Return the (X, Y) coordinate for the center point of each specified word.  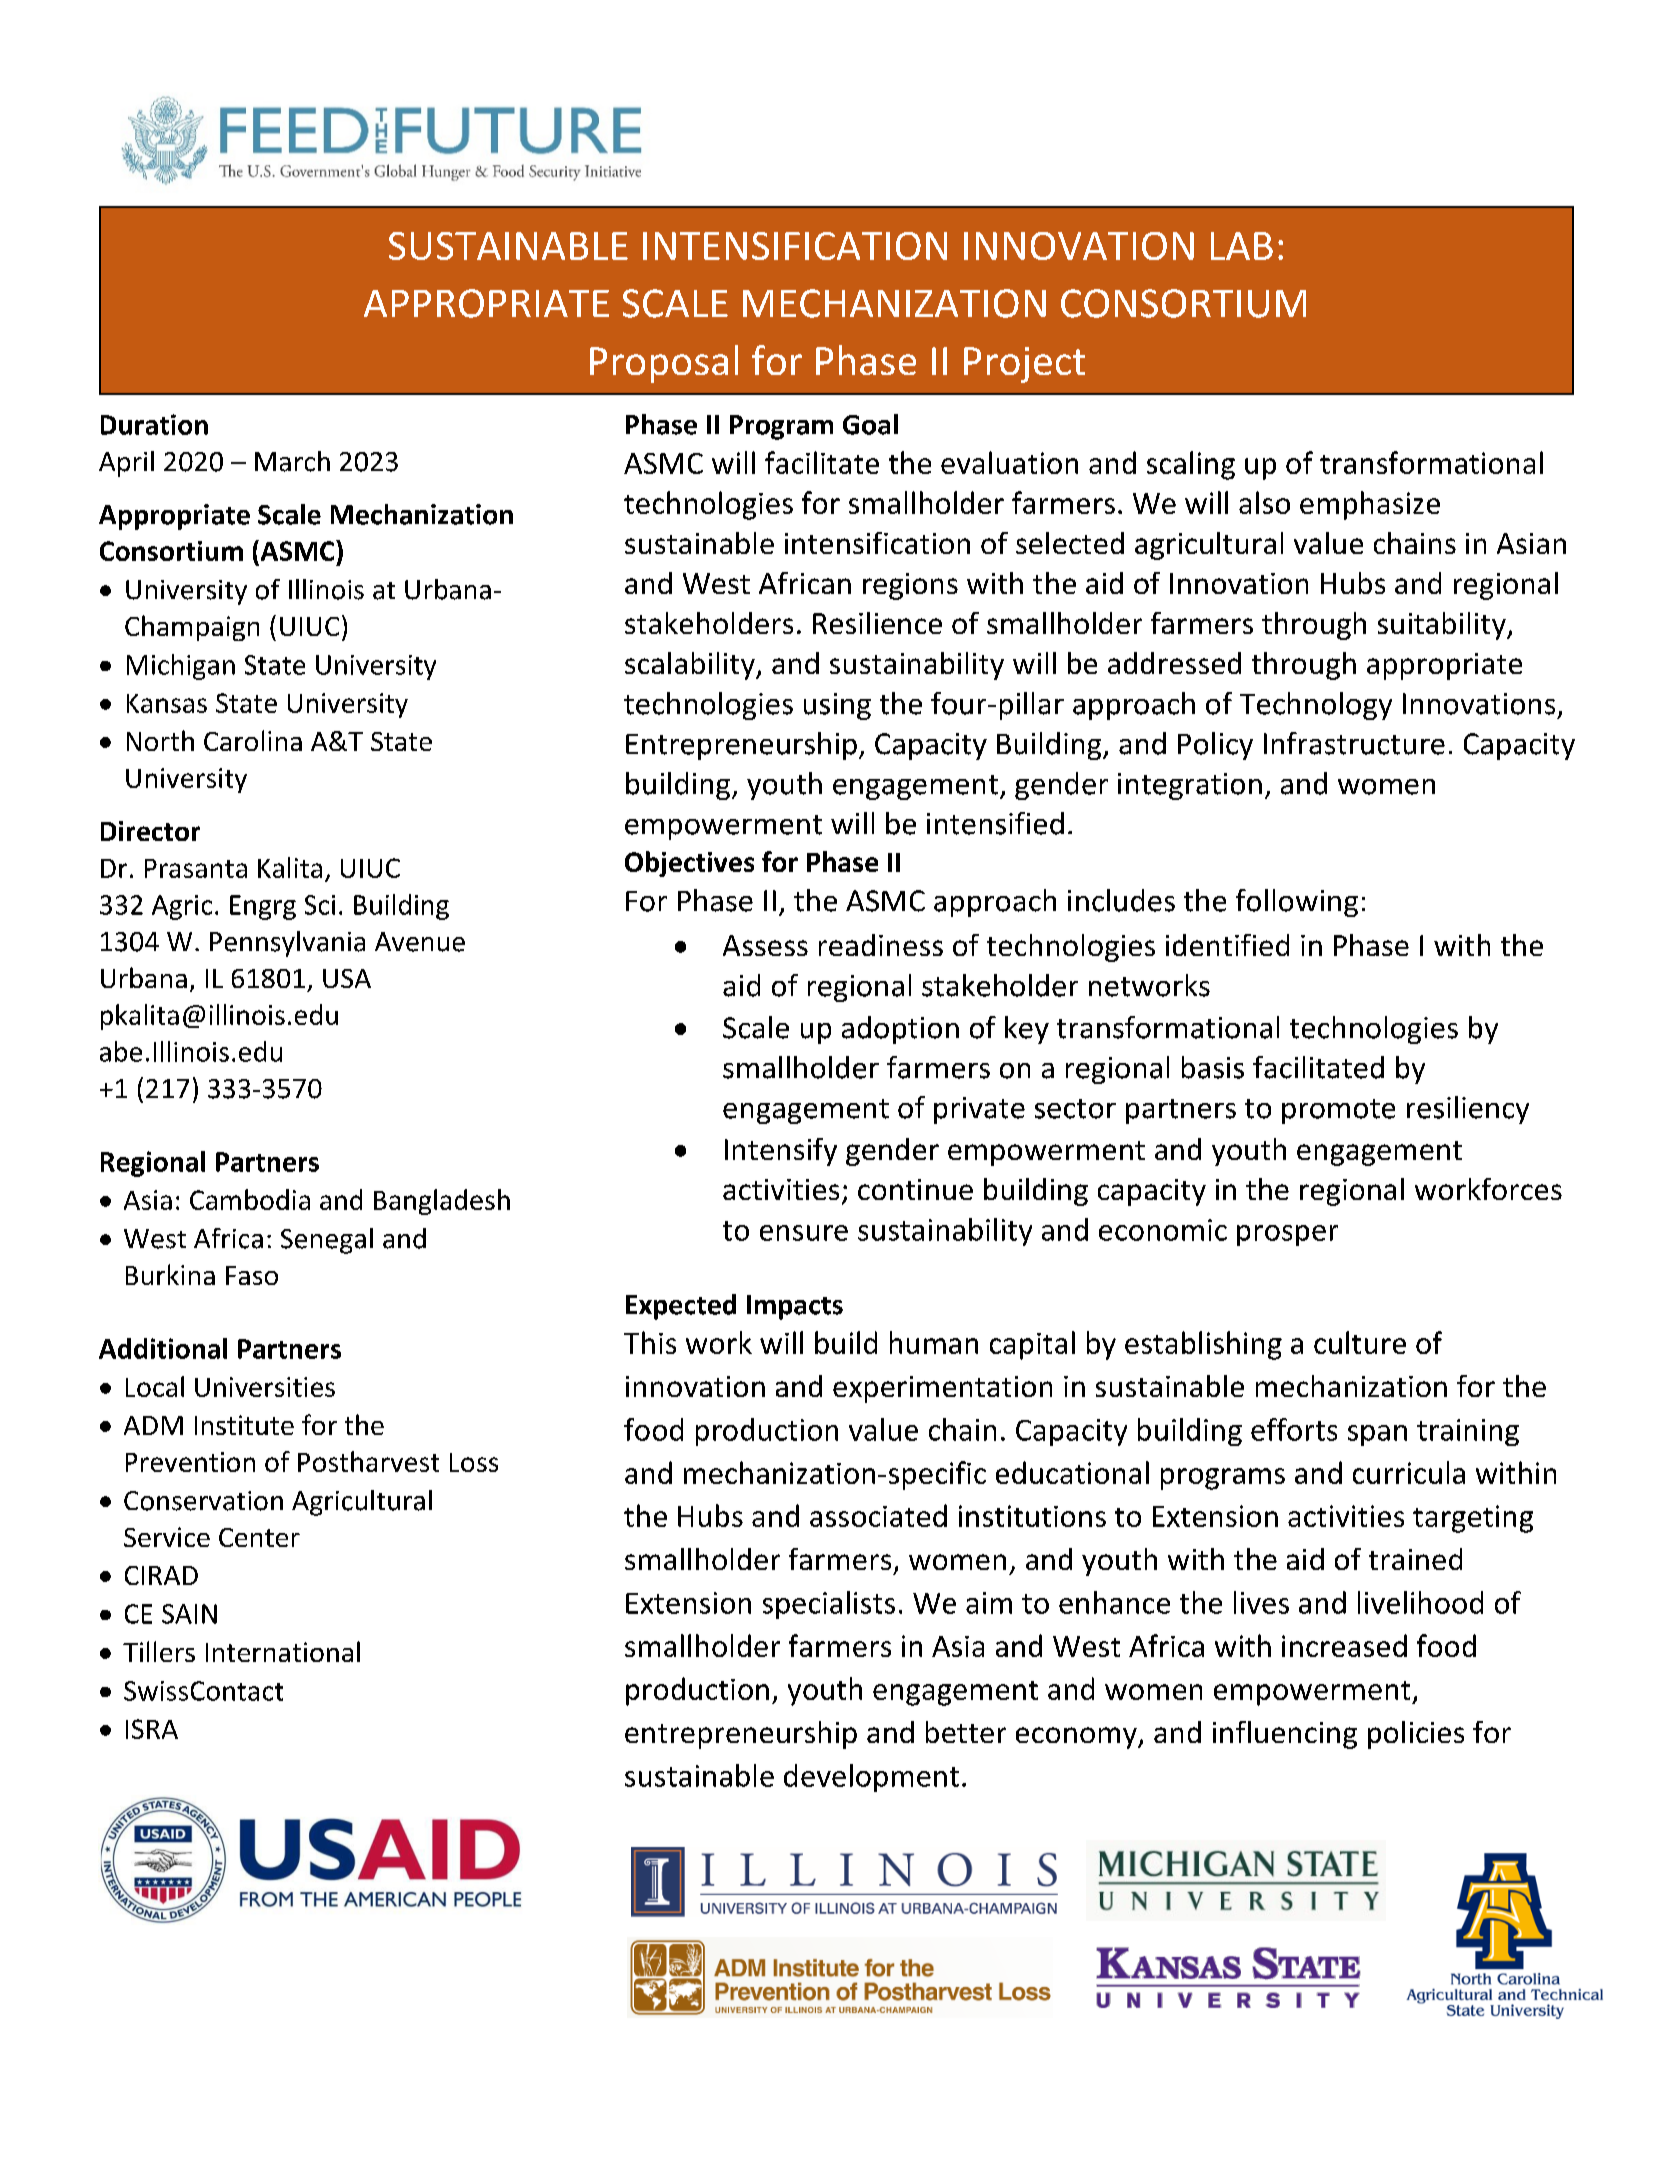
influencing (1285, 1735)
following (1297, 903)
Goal (870, 424)
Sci (320, 905)
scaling (1191, 465)
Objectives (689, 864)
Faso (252, 1275)
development (871, 1778)
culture (1360, 1342)
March (292, 461)
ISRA (152, 1729)
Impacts (795, 1307)
